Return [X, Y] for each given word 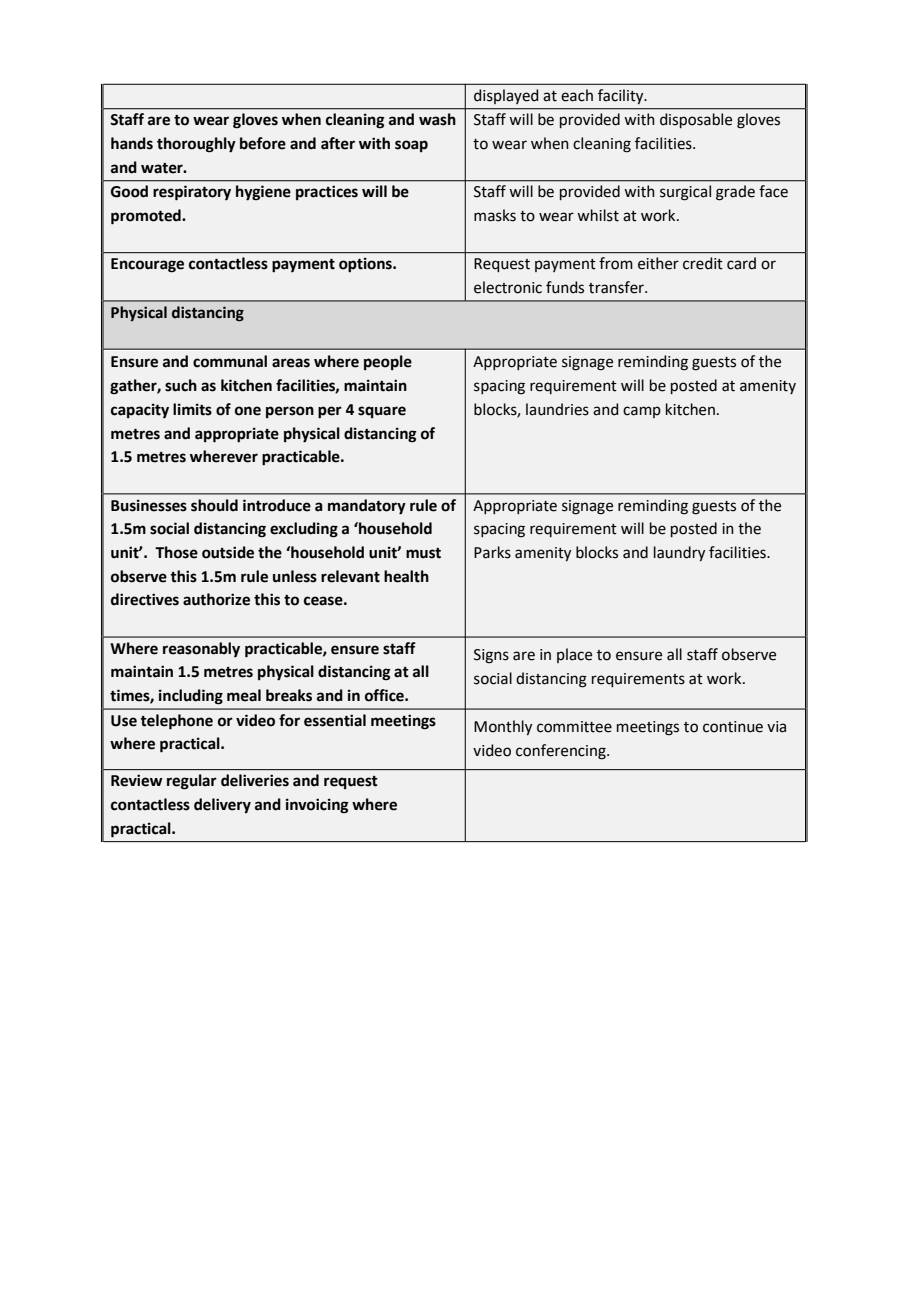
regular [192, 782]
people [388, 363]
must [423, 553]
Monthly [503, 727]
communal [230, 361]
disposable [696, 120]
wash [437, 119]
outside [228, 552]
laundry [679, 553]
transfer [617, 287]
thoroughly [196, 145]
